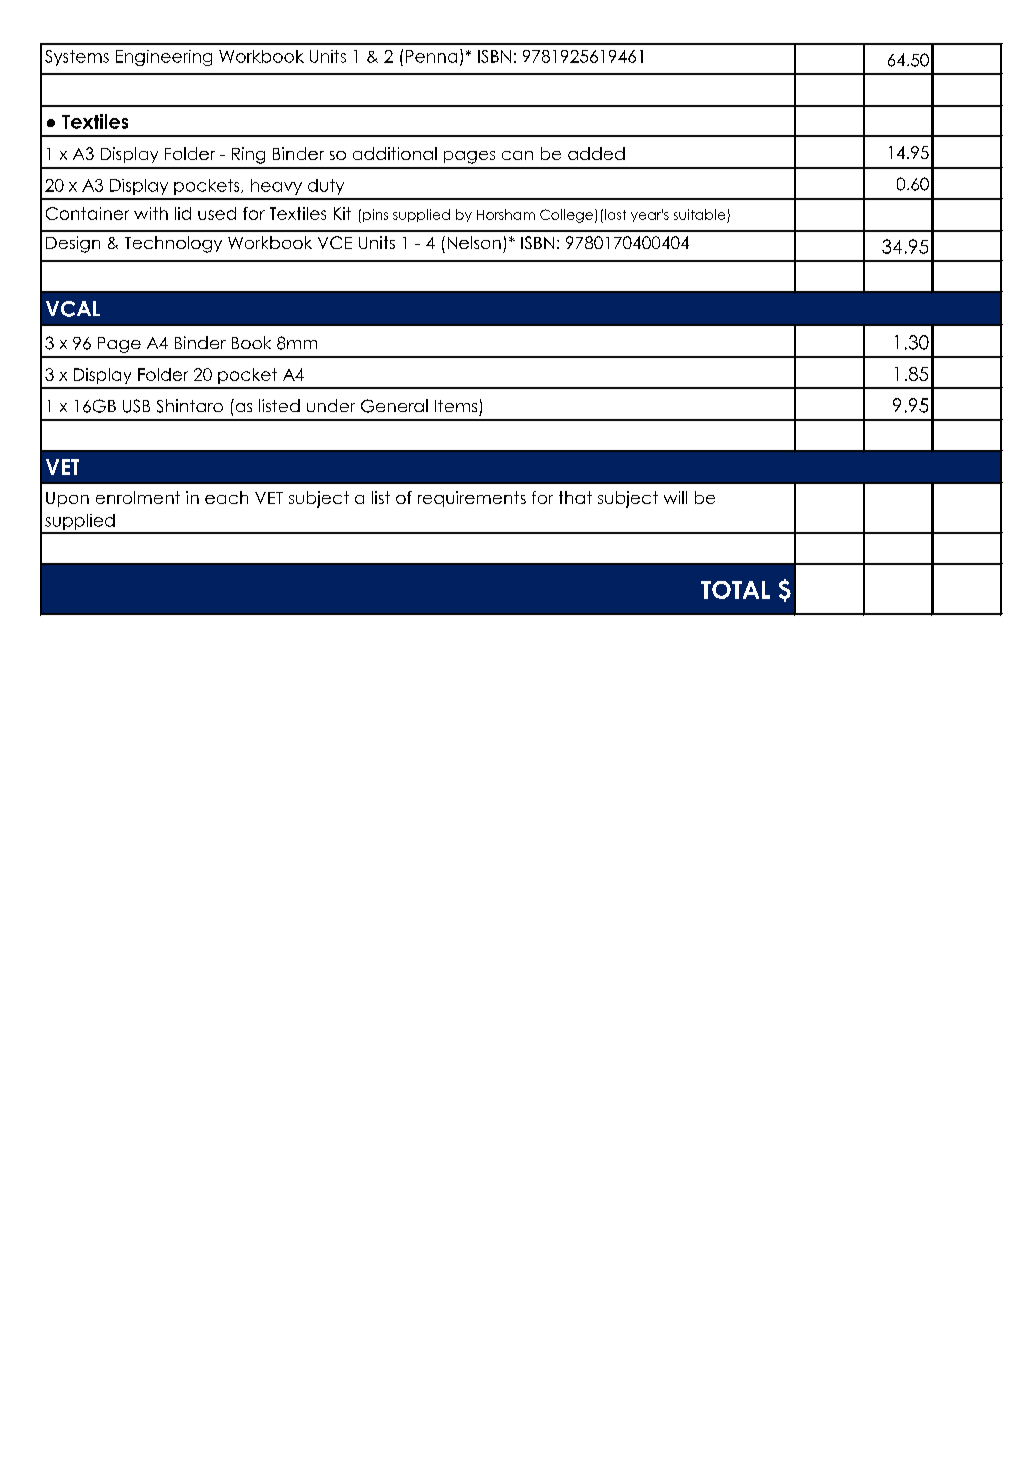 This page has width=1035, height=1464. What do you see at coordinates (699, 214) in the page?
I see `suitable` at bounding box center [699, 214].
